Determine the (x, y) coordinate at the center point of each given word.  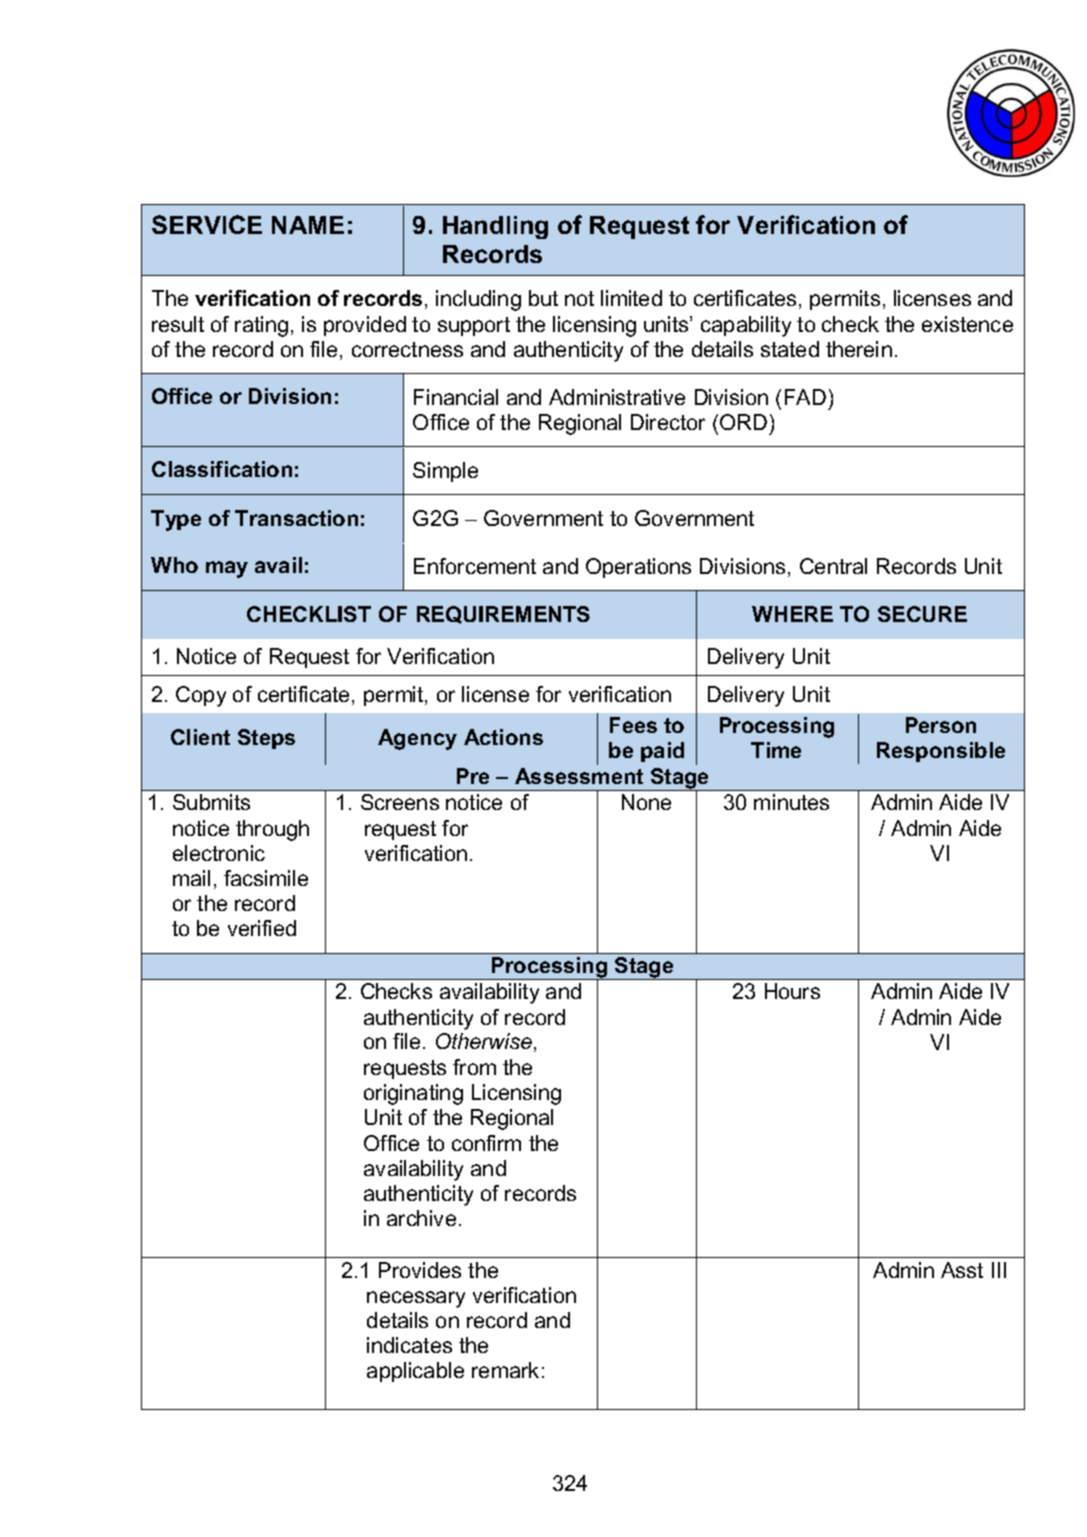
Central (833, 566)
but (543, 298)
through (272, 830)
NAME (308, 225)
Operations (638, 568)
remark (505, 1370)
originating (413, 1094)
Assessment (579, 776)
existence (967, 324)
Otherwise (485, 1042)
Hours (792, 991)
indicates (409, 1345)
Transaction (296, 518)
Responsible (941, 752)
